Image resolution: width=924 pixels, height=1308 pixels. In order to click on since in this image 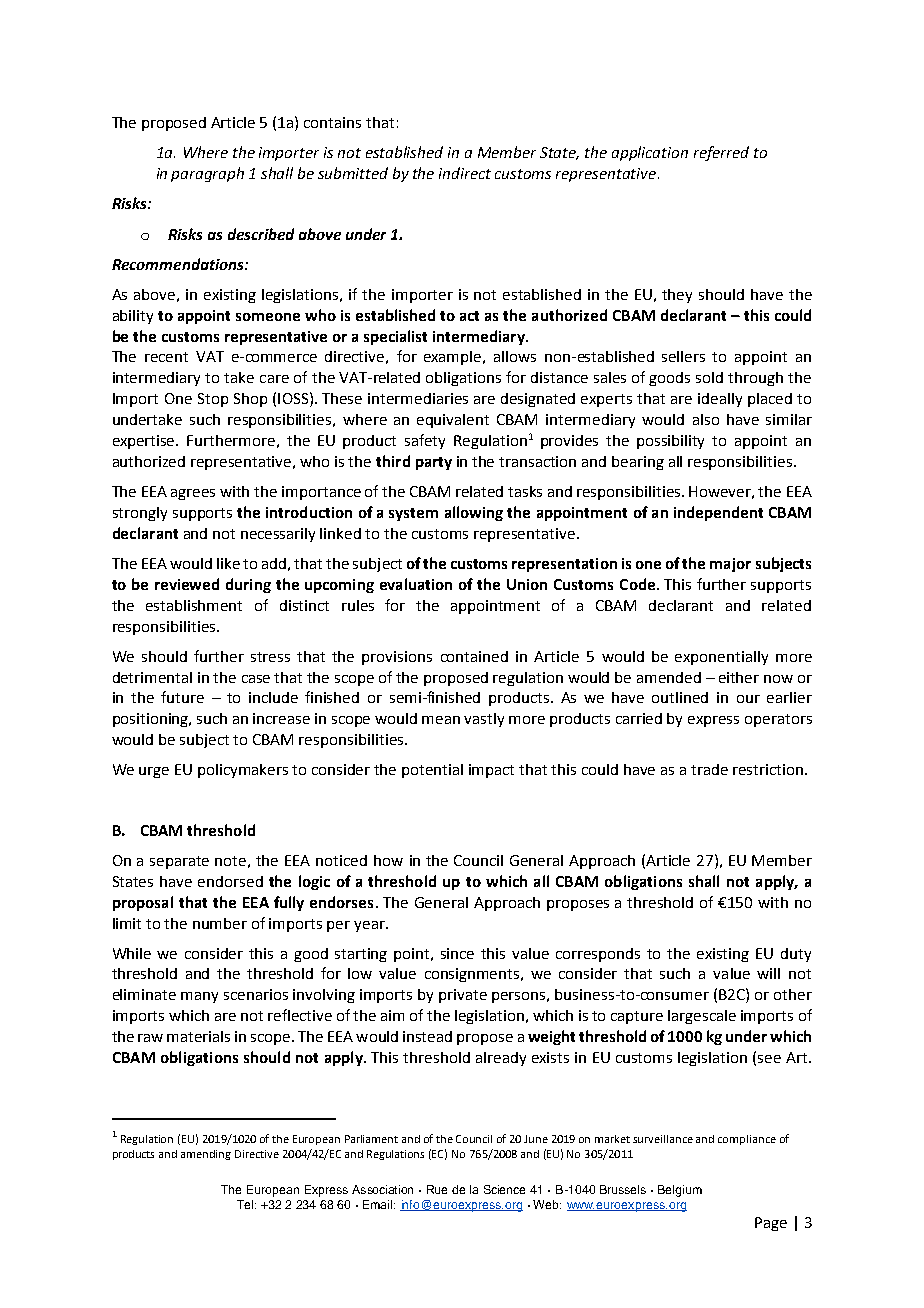, I will do `click(457, 953)`.
